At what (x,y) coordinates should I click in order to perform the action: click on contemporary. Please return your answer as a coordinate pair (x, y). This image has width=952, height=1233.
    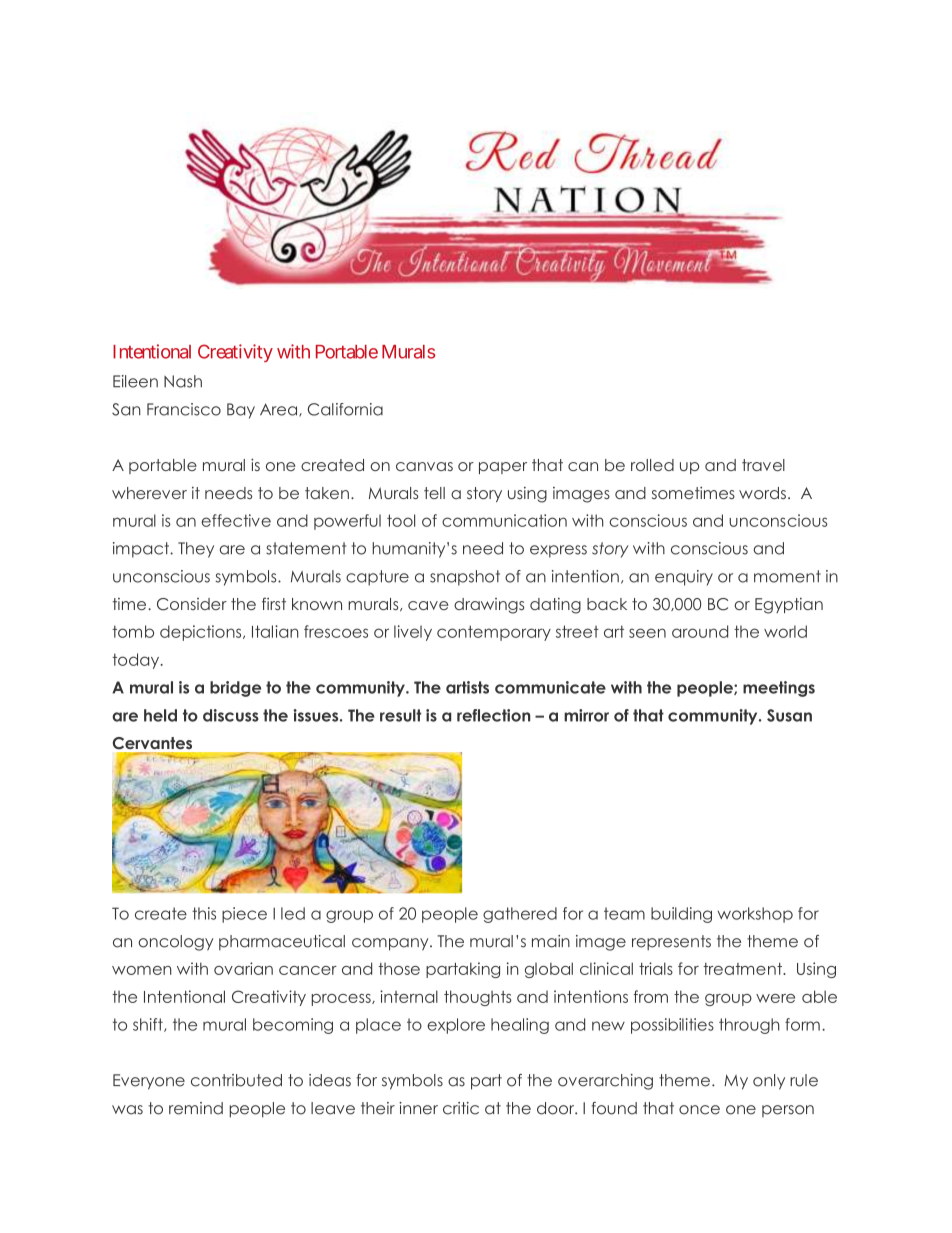
    Looking at the image, I should click on (494, 633).
